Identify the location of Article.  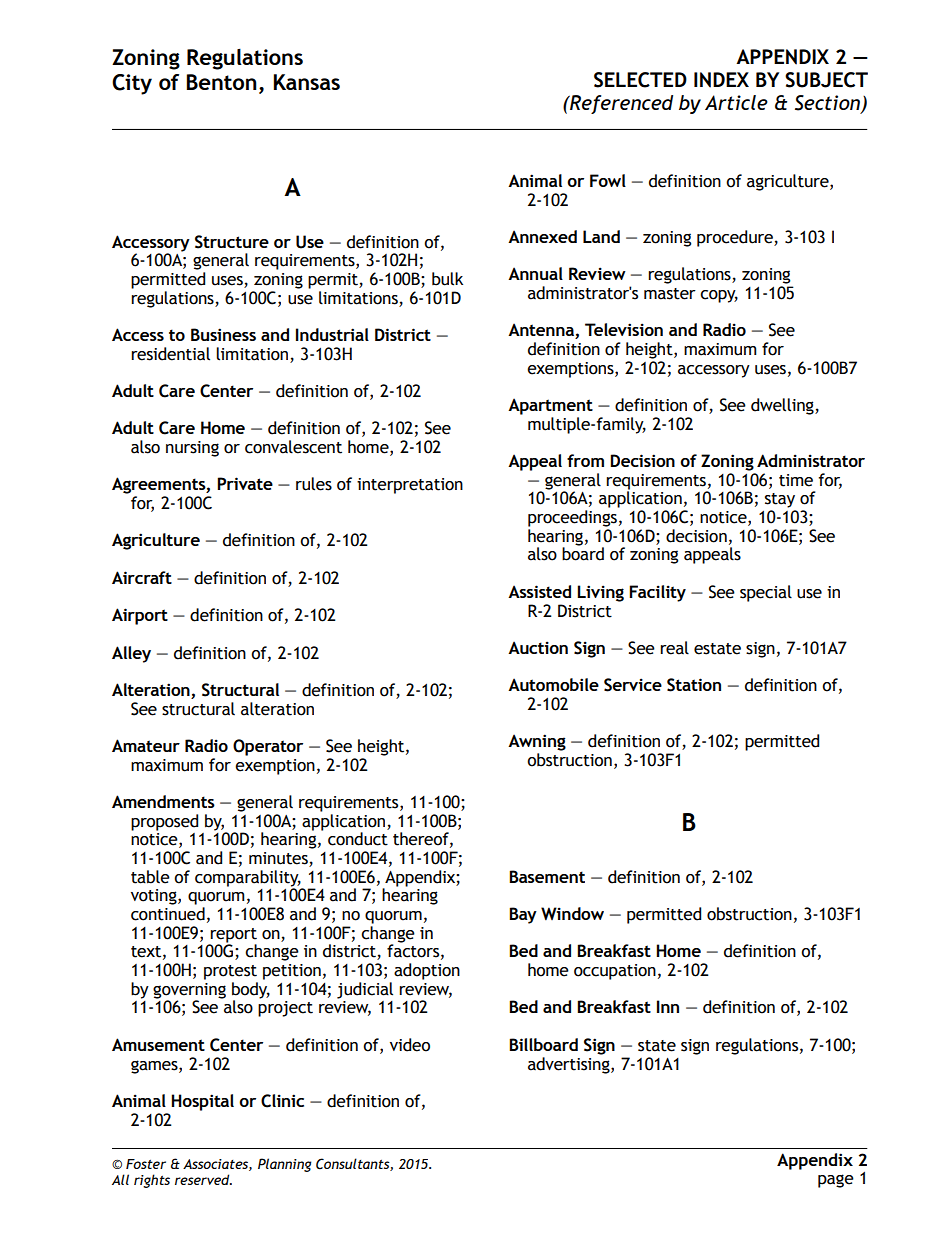
(736, 102).
